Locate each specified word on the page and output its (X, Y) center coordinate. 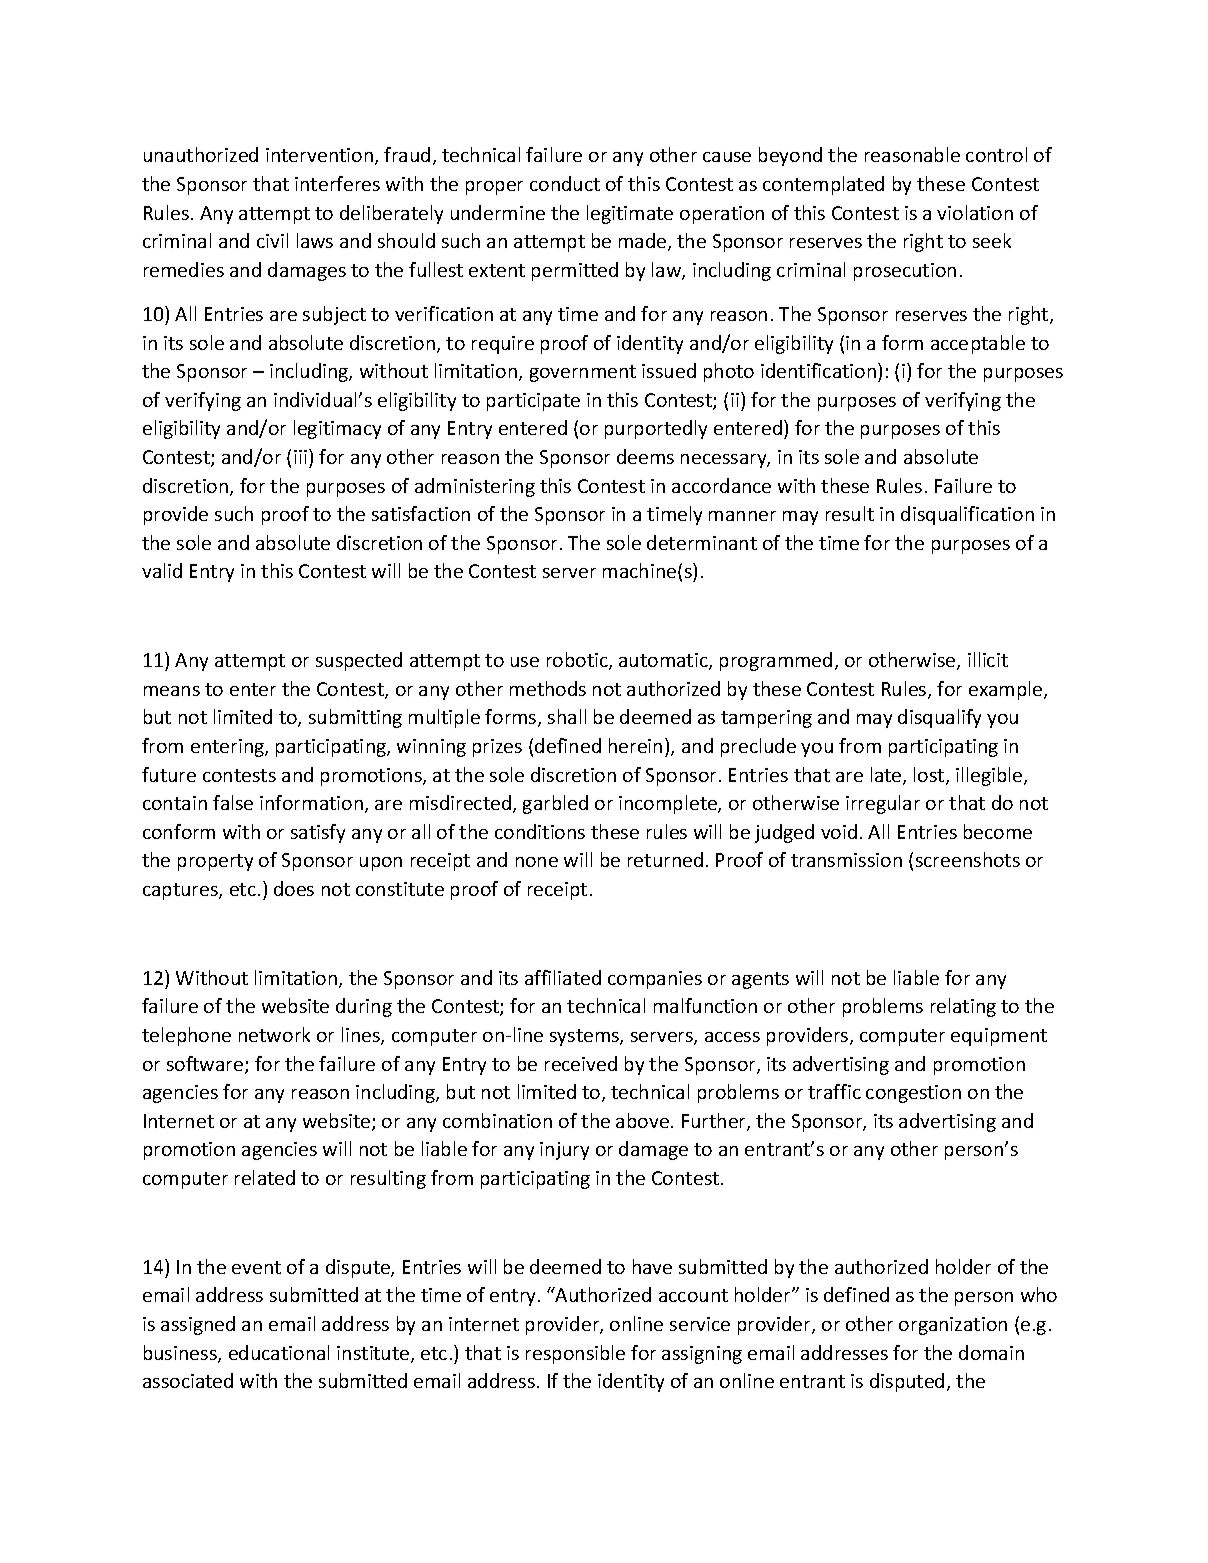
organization (953, 1326)
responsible (575, 1354)
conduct (565, 183)
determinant (702, 542)
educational (279, 1352)
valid (162, 570)
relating (963, 1007)
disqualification (967, 515)
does (294, 888)
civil (272, 240)
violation (975, 212)
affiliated (563, 977)
